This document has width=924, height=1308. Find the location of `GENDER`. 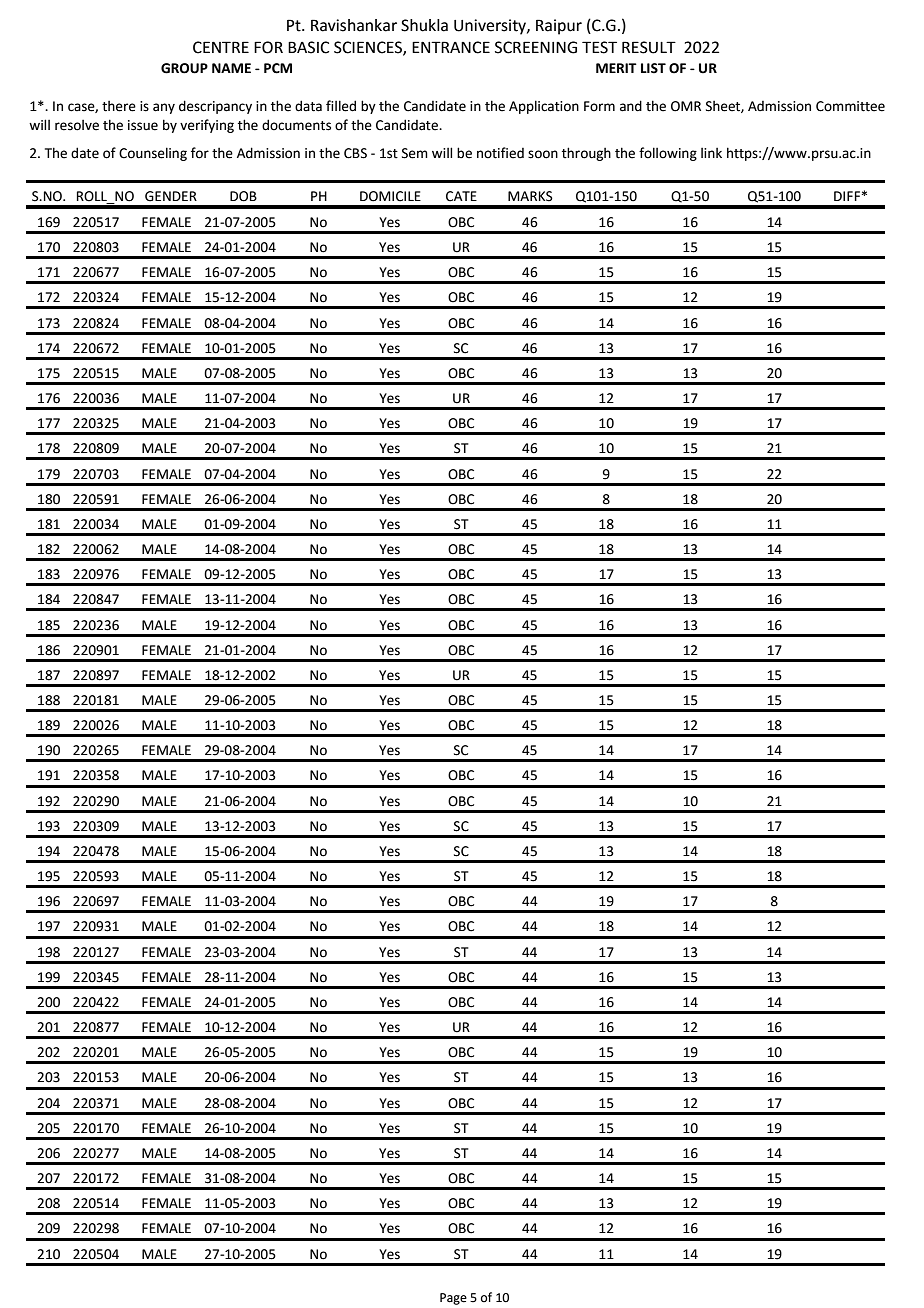

GENDER is located at coordinates (171, 196).
